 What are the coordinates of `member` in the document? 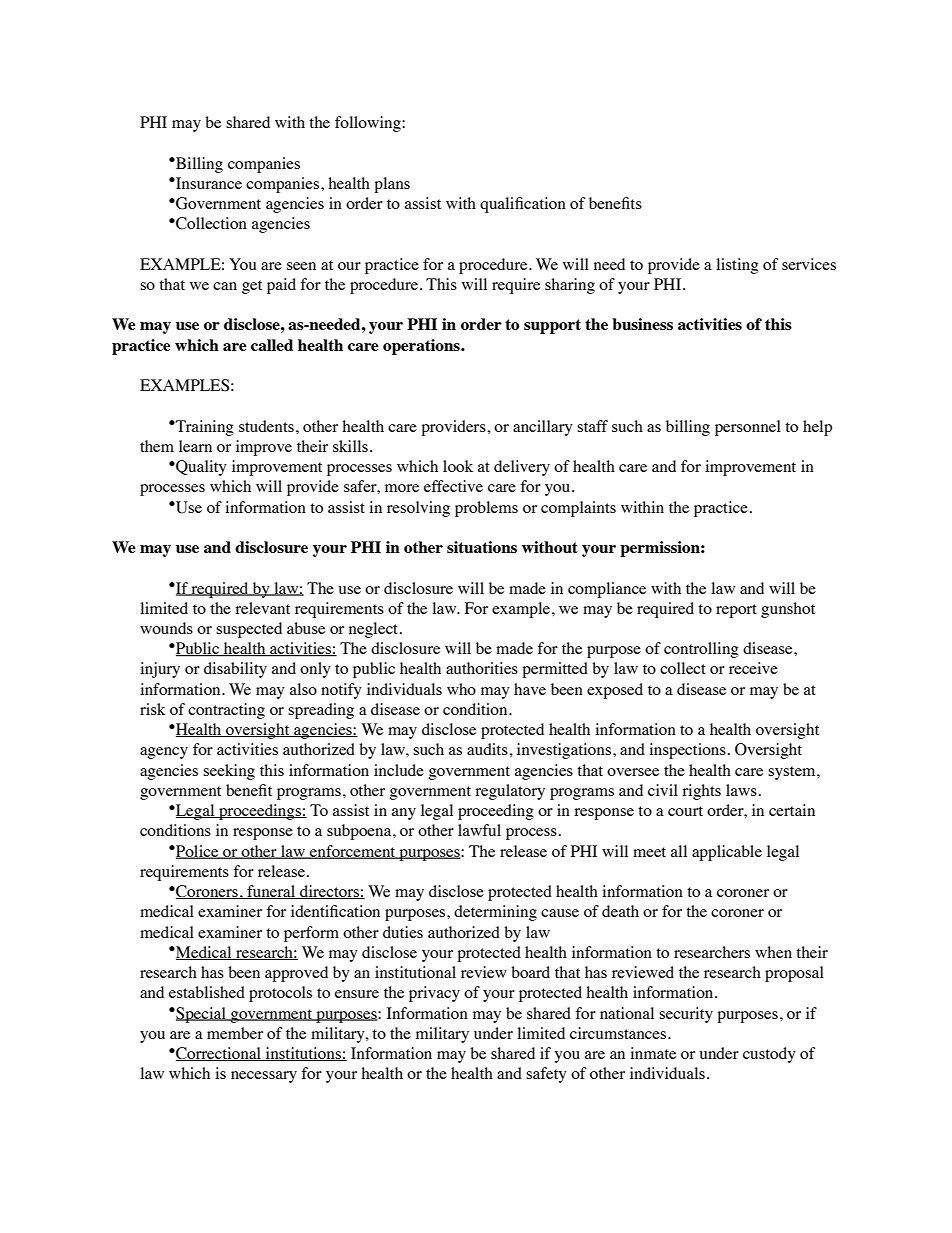 It's located at (235, 1033).
